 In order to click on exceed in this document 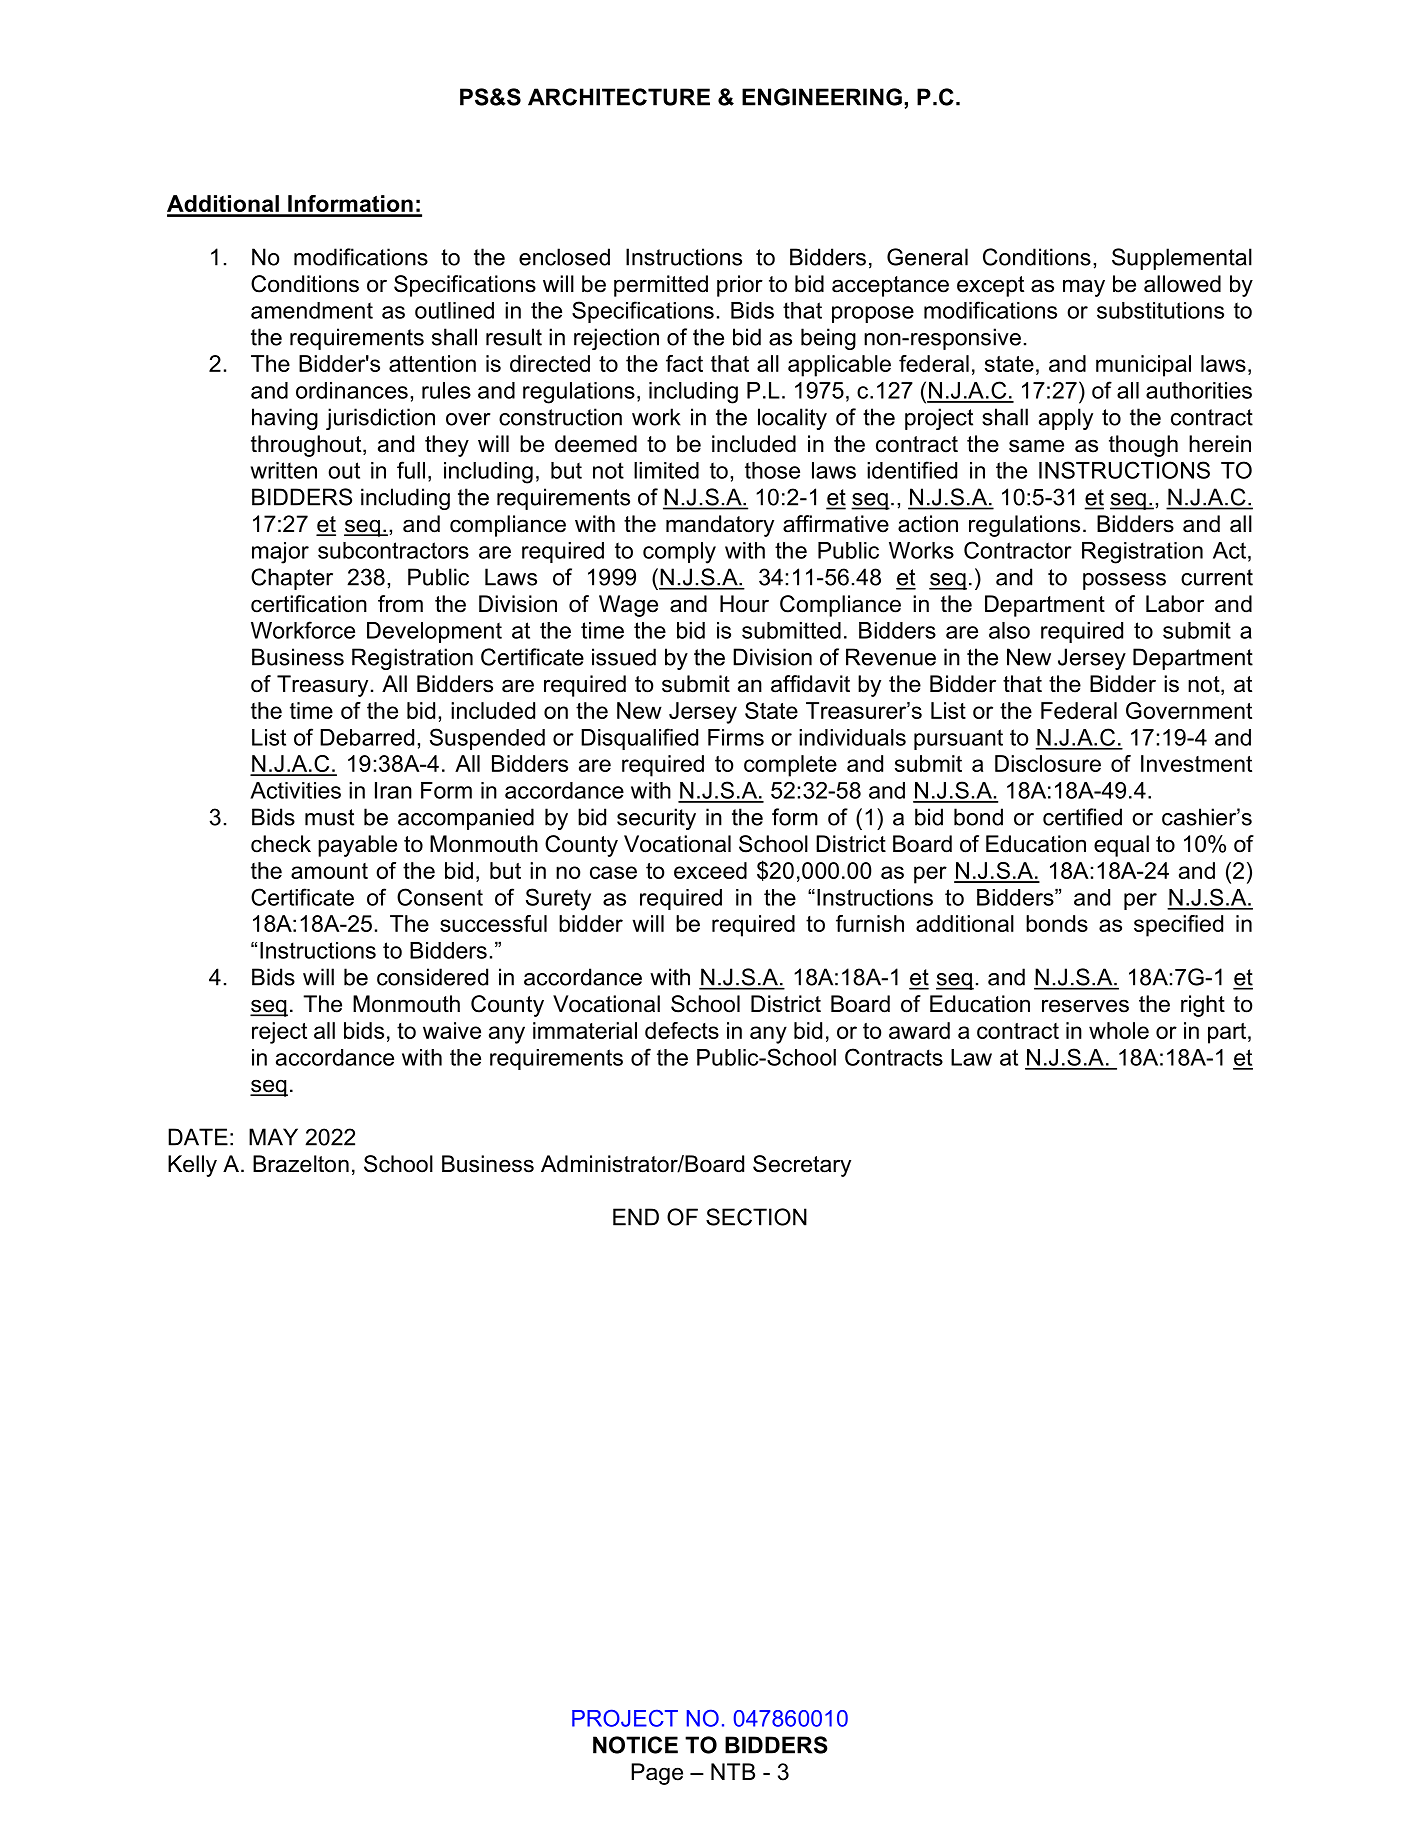, I will do `click(710, 870)`.
